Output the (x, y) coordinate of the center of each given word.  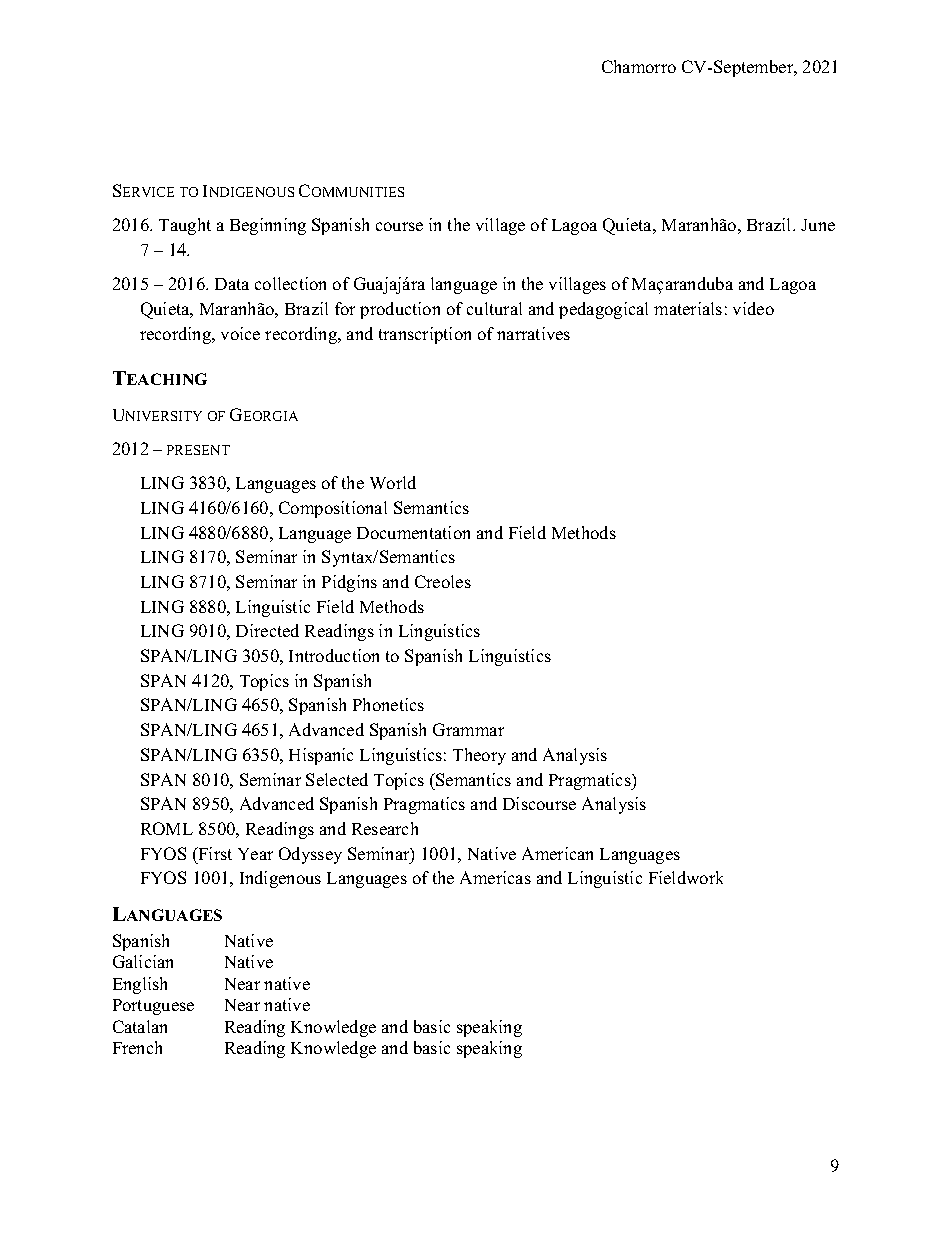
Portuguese (153, 1007)
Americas (495, 877)
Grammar (468, 729)
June (818, 225)
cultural (494, 308)
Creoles (443, 581)
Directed (267, 630)
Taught (185, 226)
